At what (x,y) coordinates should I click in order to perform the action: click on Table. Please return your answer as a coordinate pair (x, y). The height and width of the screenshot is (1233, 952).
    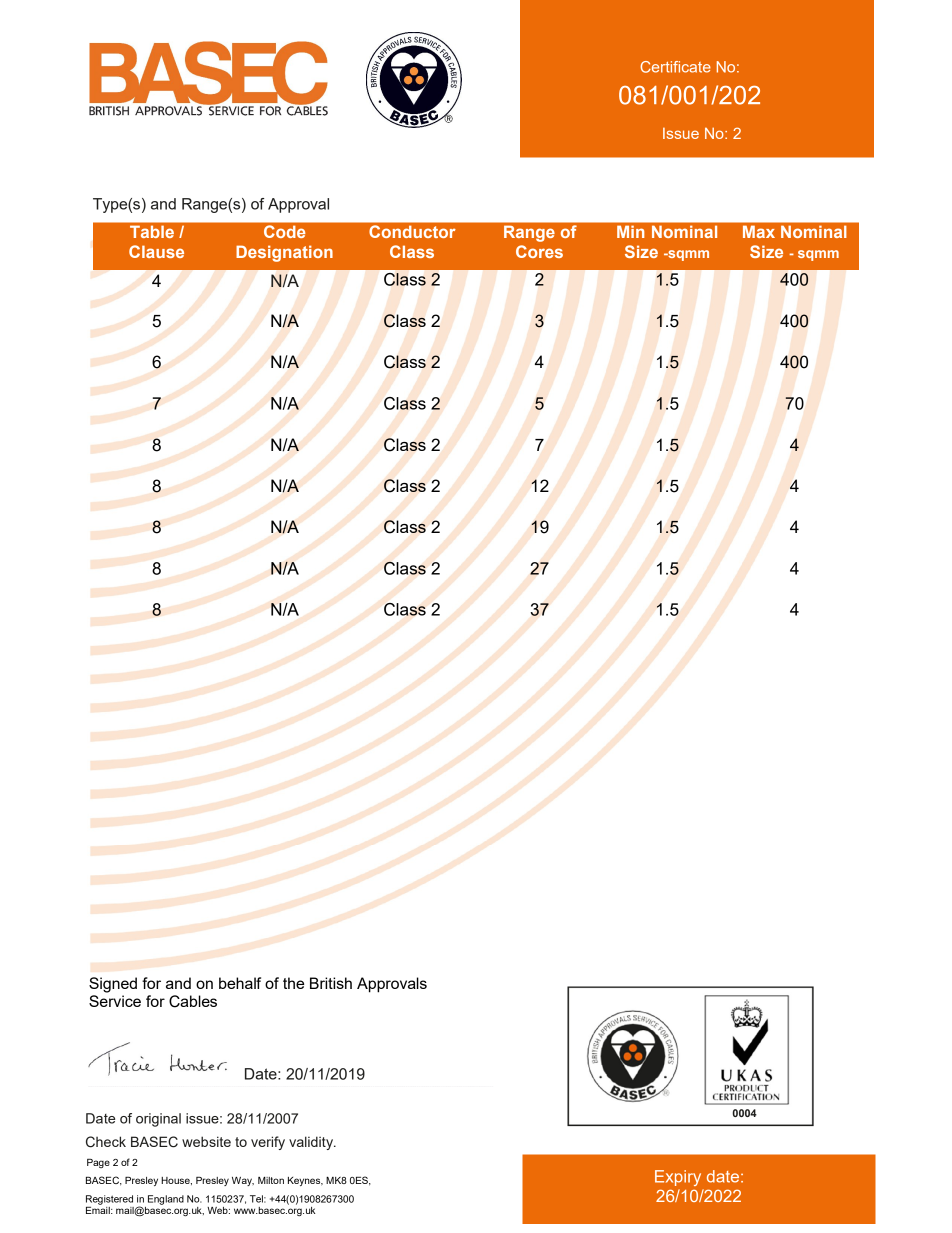
    Looking at the image, I should click on (152, 232).
